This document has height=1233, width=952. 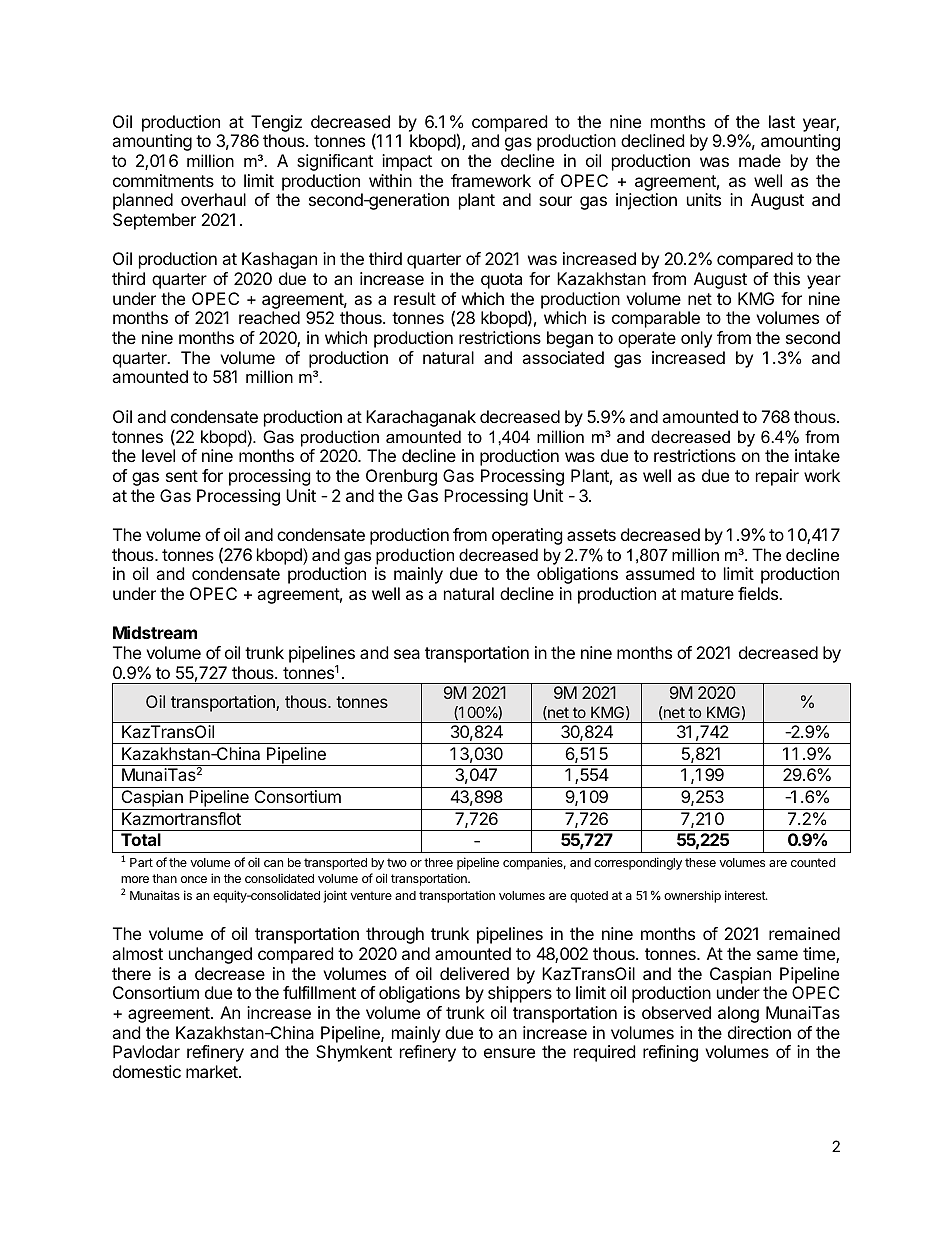 What do you see at coordinates (509, 1053) in the document?
I see `ensure` at bounding box center [509, 1053].
